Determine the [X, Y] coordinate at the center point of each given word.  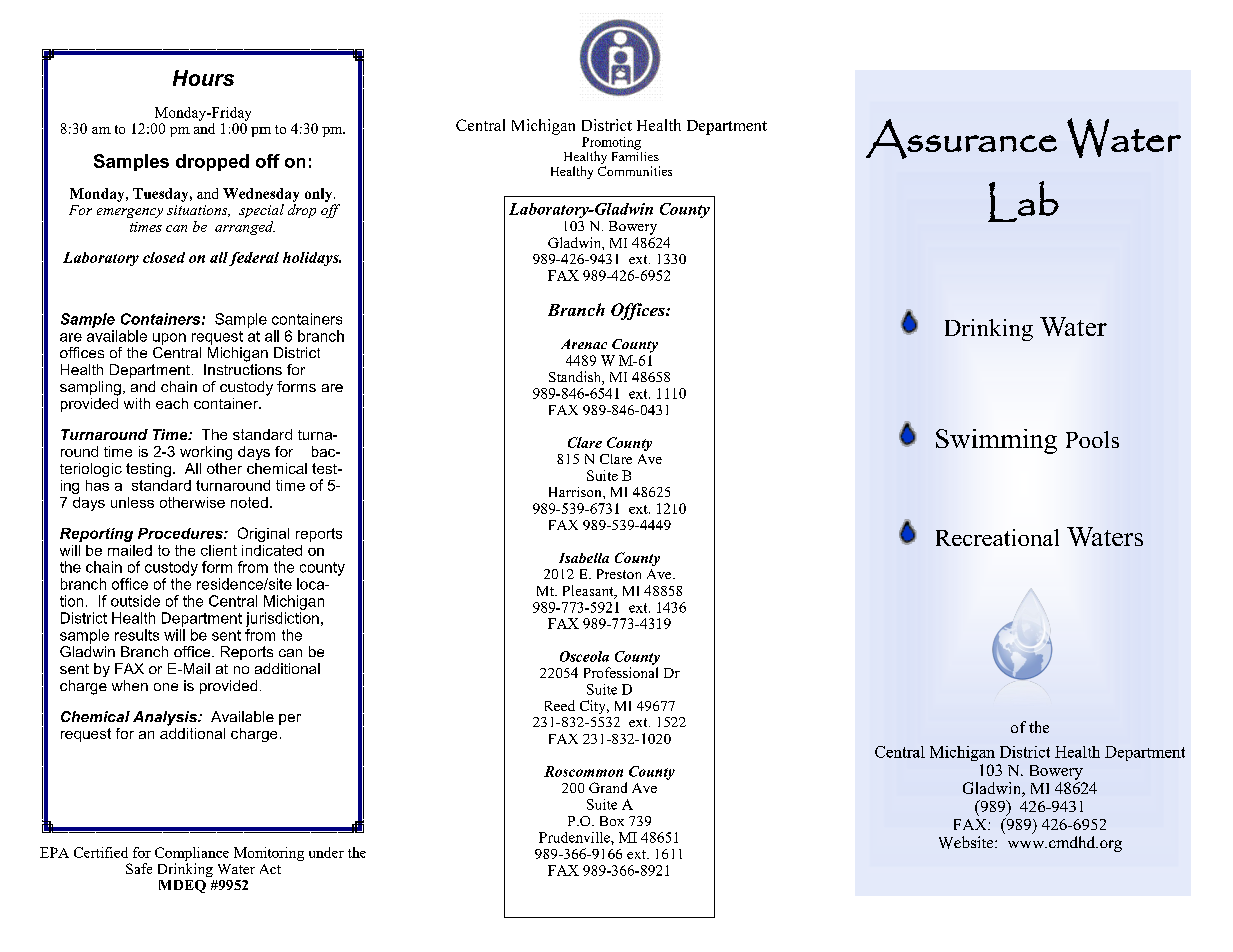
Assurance [961, 139]
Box [612, 821]
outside [135, 601]
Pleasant [589, 592]
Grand [608, 787]
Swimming [996, 441]
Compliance [192, 854]
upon [169, 339]
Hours [203, 78]
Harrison [576, 492]
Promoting [611, 144]
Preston [619, 574]
